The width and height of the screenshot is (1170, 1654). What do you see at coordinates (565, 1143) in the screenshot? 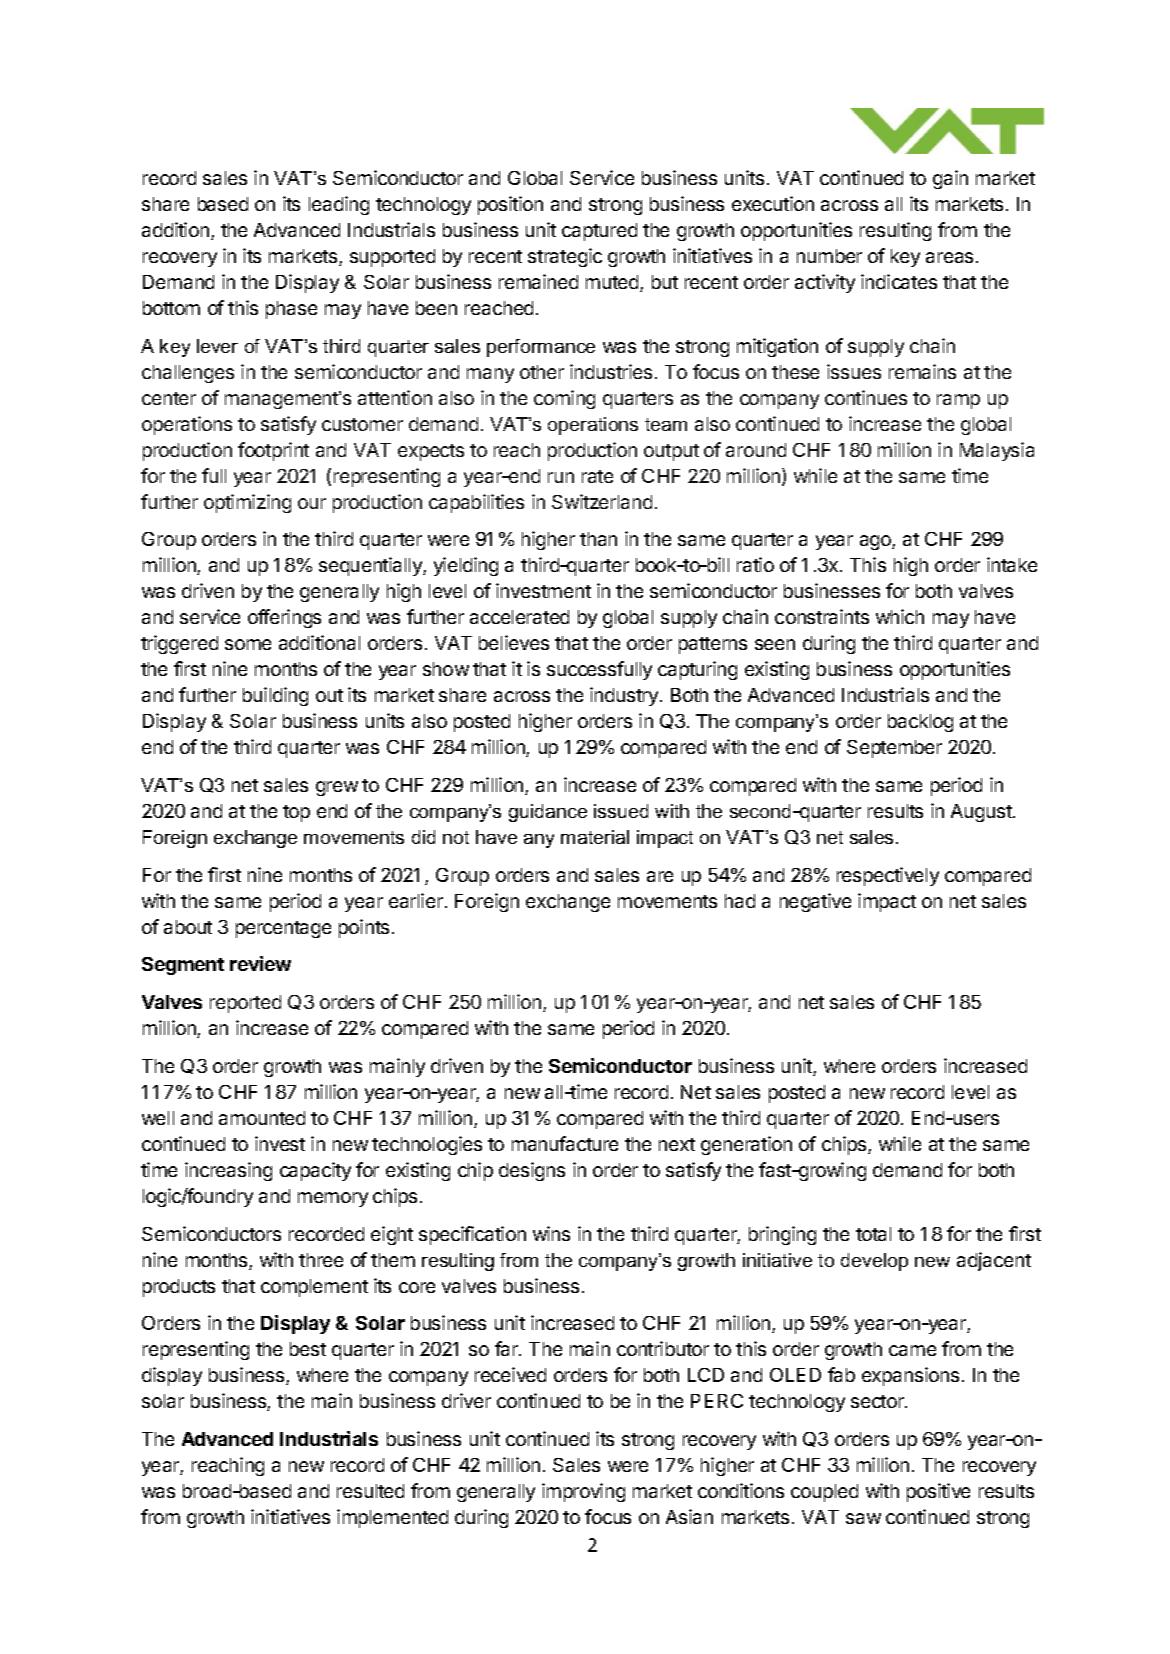
I see `manufacture` at bounding box center [565, 1143].
